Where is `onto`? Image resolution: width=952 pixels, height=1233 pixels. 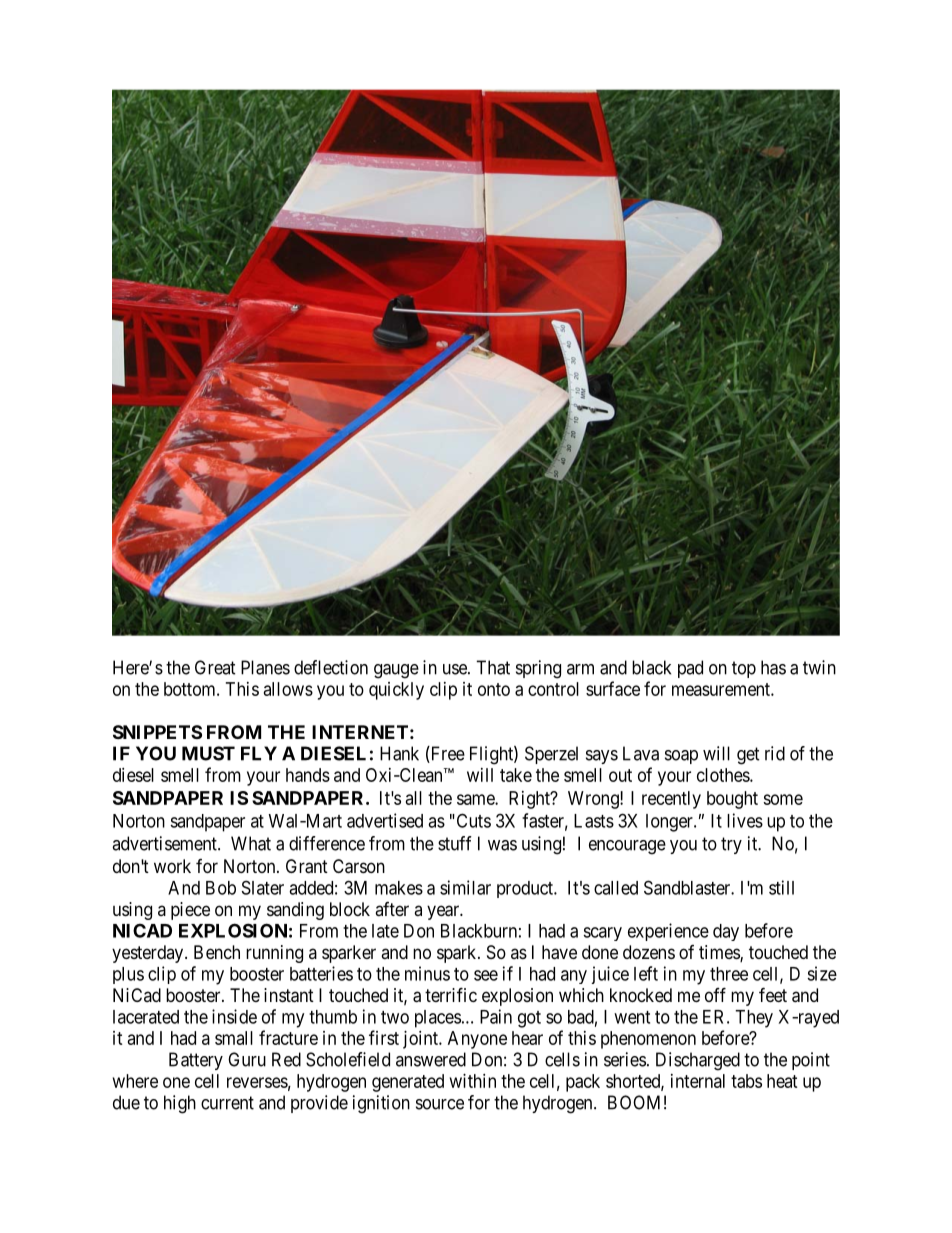
onto is located at coordinates (494, 689).
